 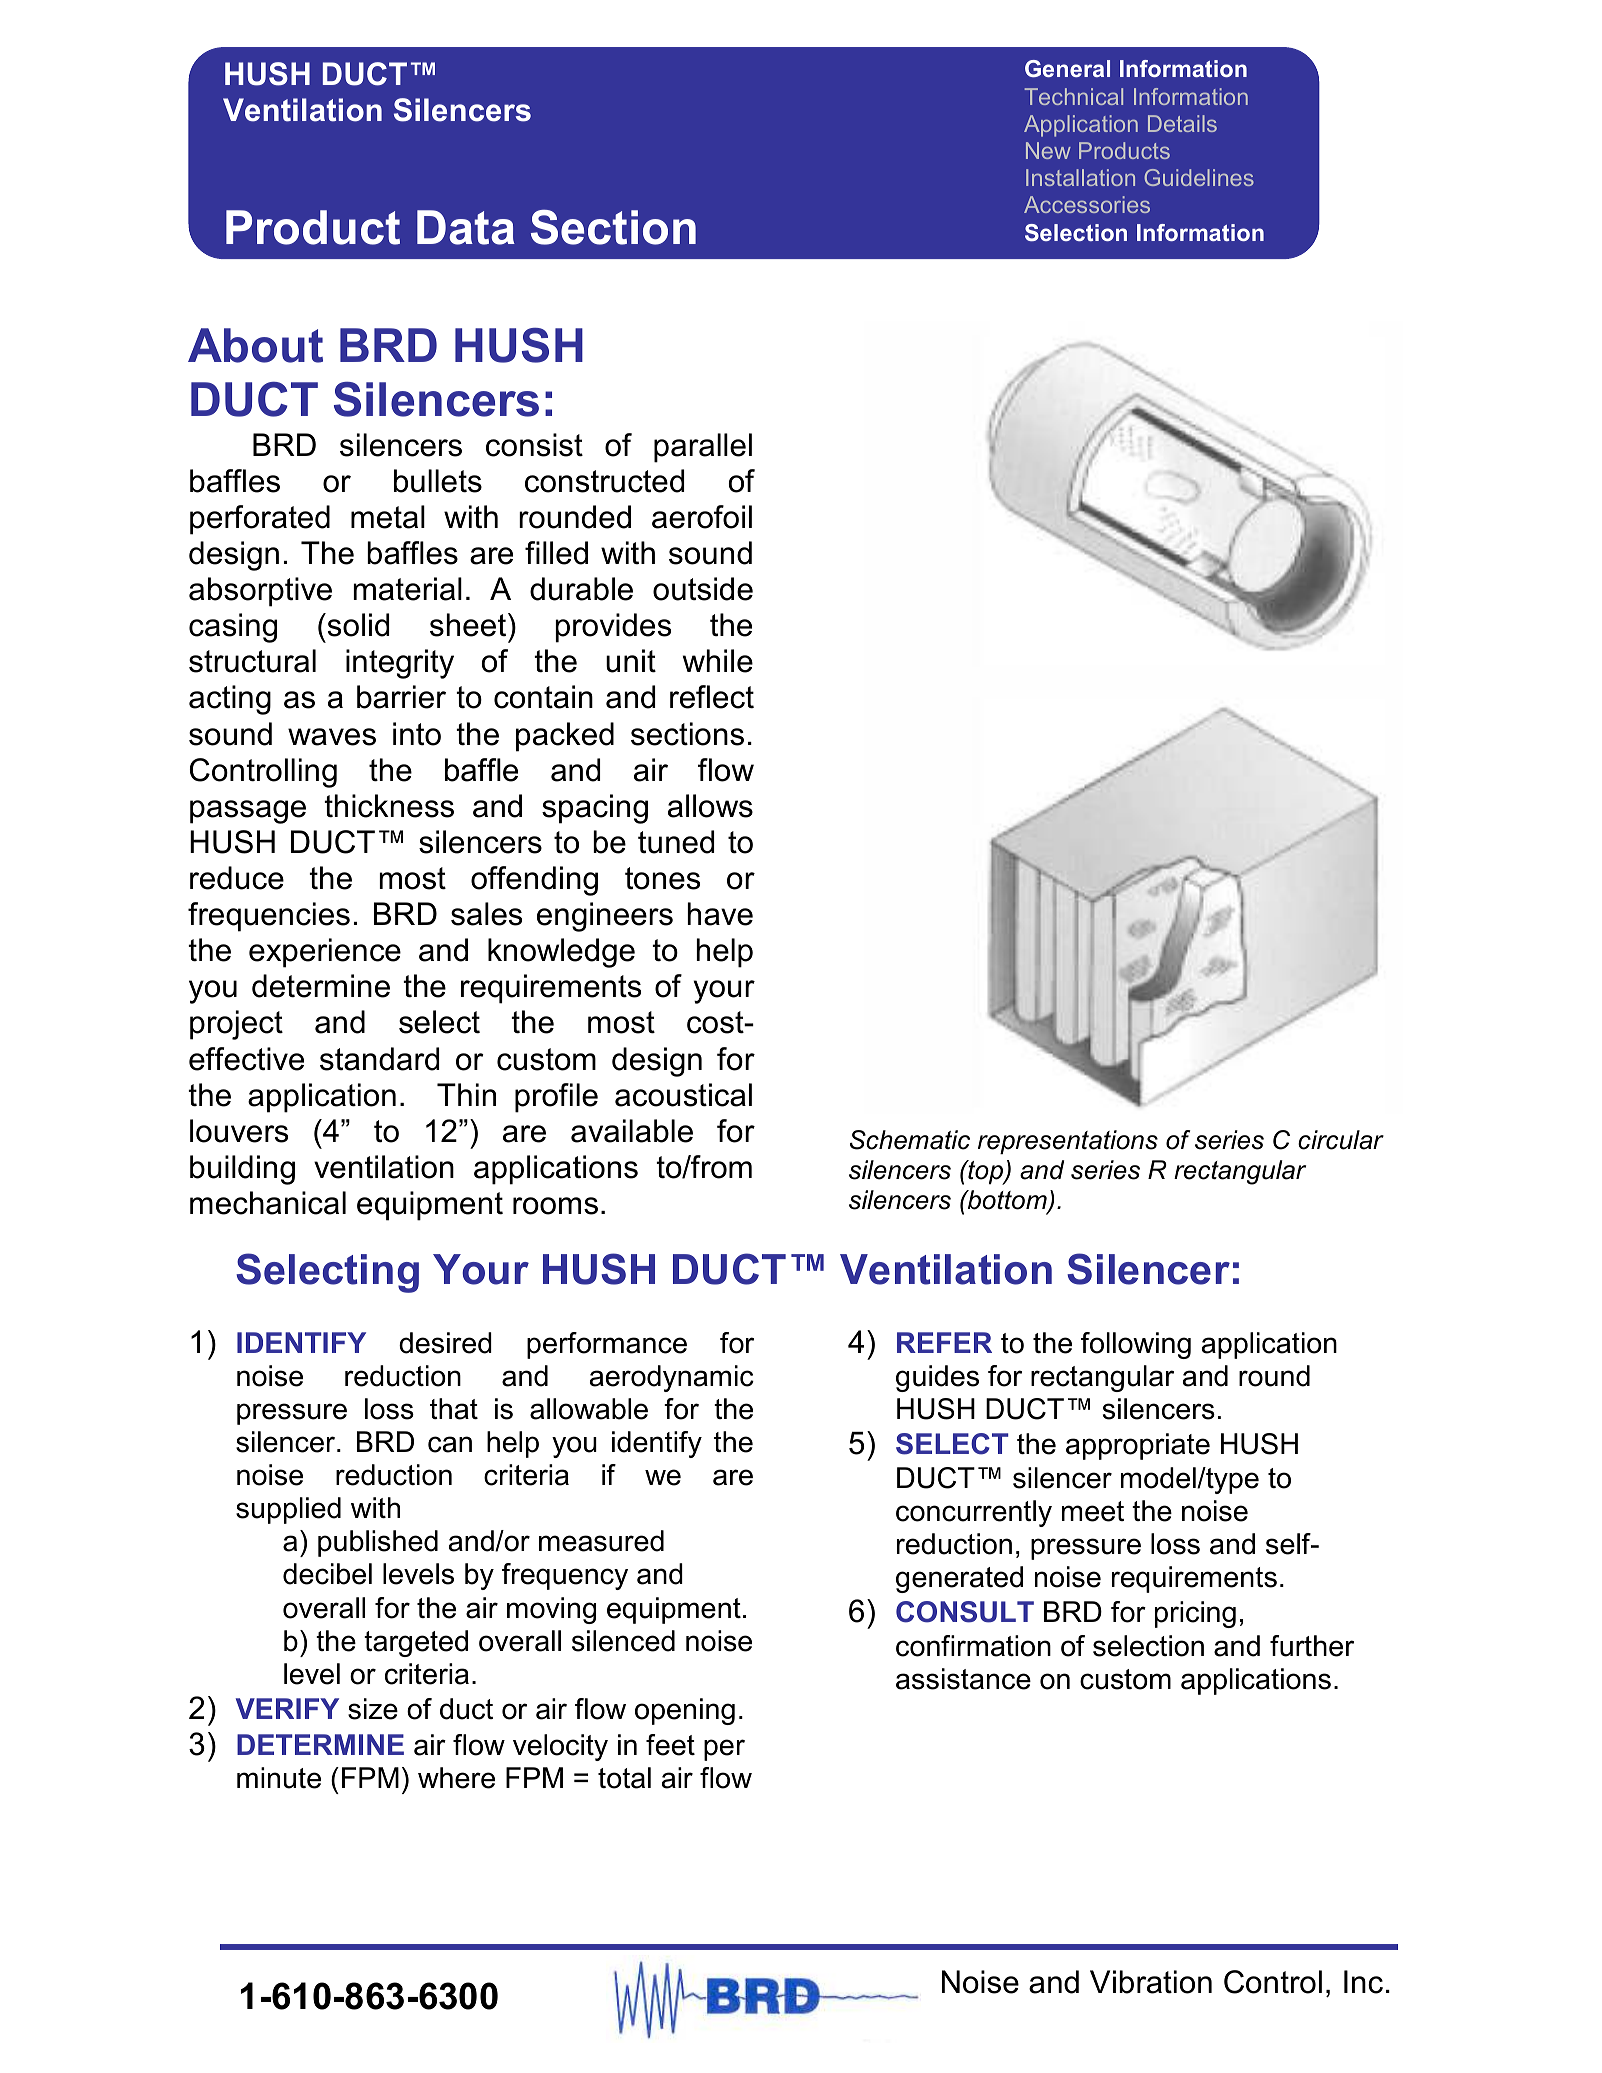 I want to click on acoustical, so click(x=683, y=1095).
